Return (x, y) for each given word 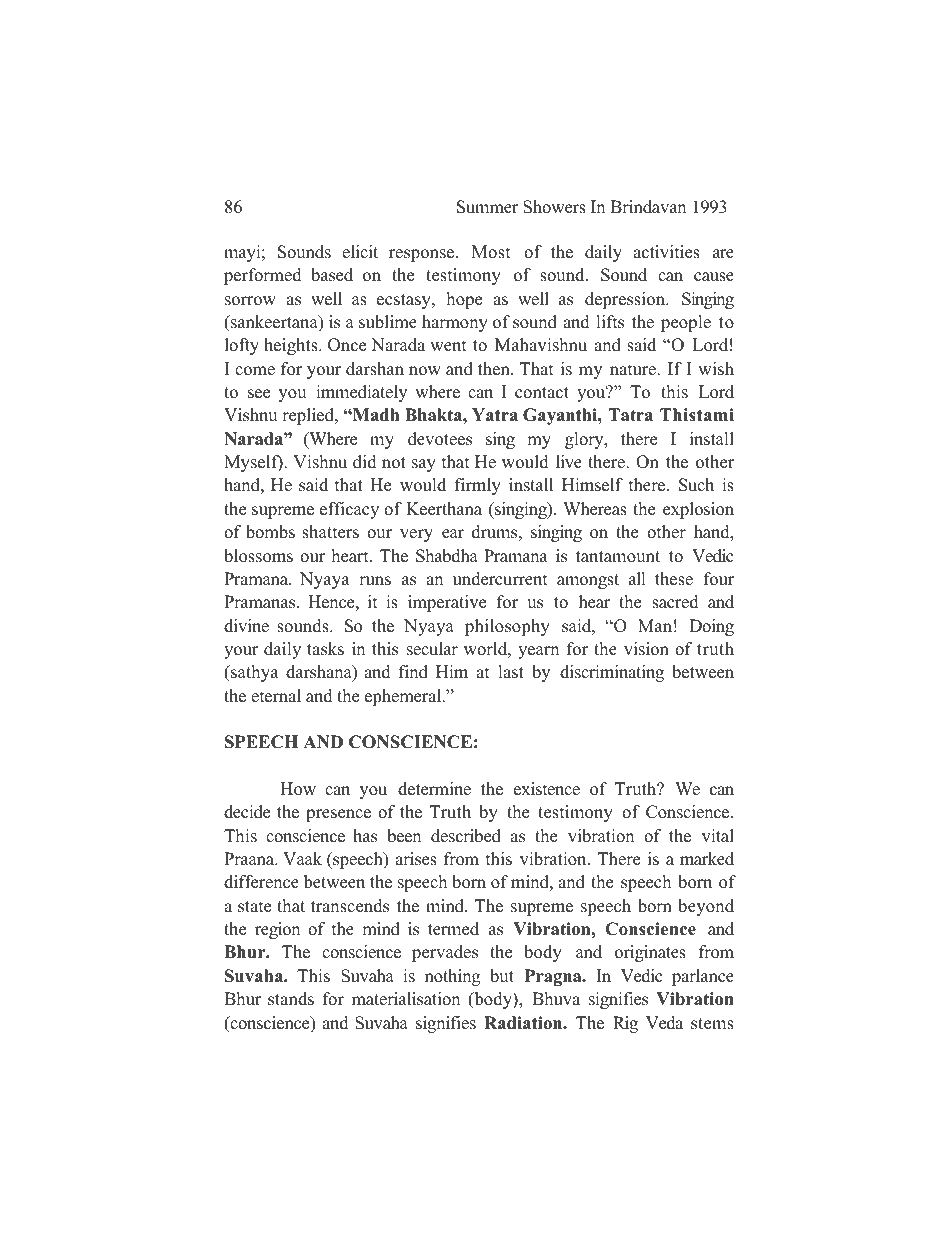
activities (666, 252)
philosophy (507, 627)
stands (291, 999)
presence (338, 815)
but (502, 976)
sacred (675, 602)
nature (634, 370)
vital (718, 835)
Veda (664, 1023)
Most (491, 252)
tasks (325, 649)
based (332, 275)
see (259, 394)
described (466, 836)
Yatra (495, 414)
